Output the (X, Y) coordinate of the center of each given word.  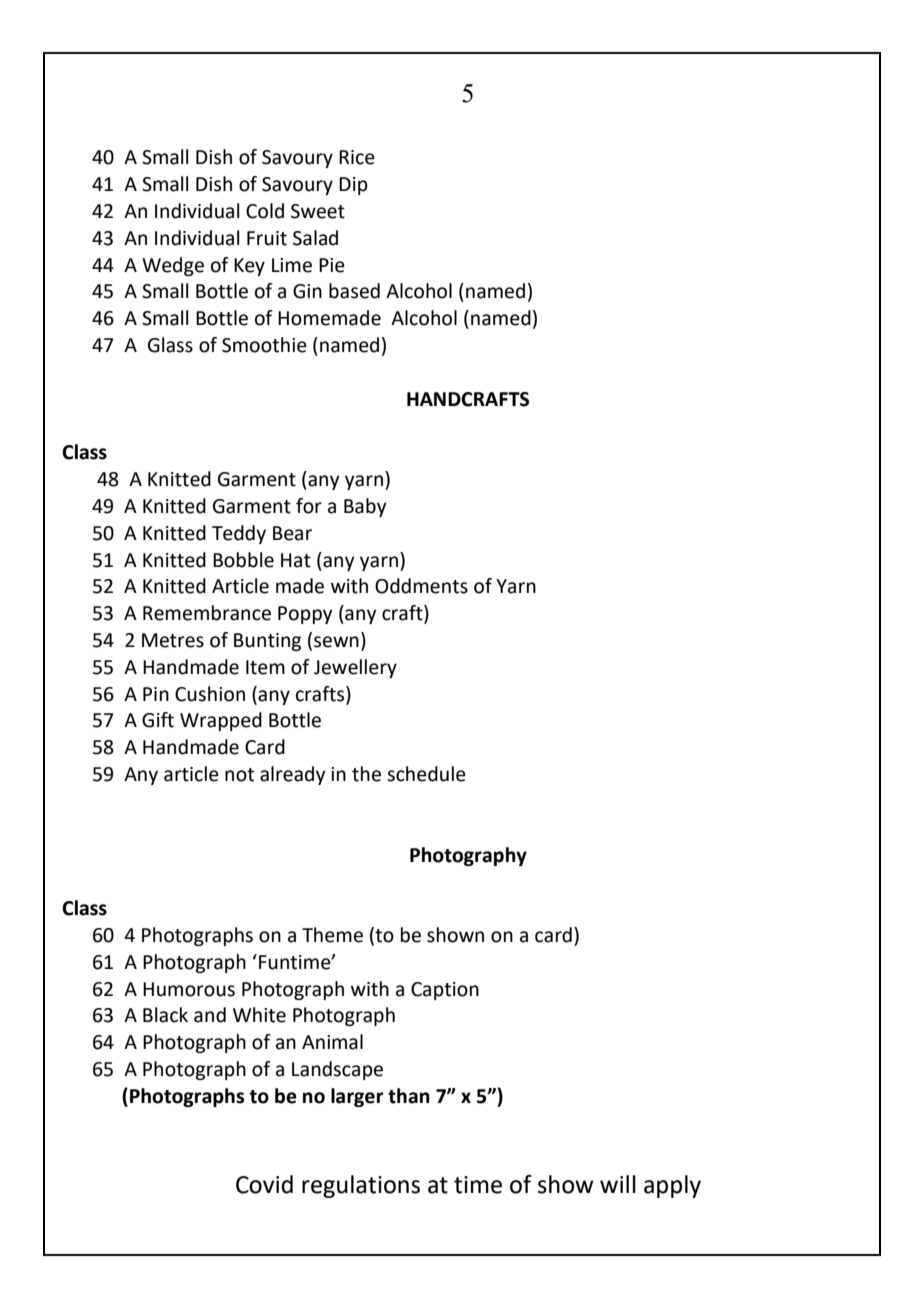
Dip (353, 186)
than (409, 1096)
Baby (365, 507)
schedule (426, 774)
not (239, 775)
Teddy (239, 534)
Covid (264, 1184)
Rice (357, 157)
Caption (445, 991)
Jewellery (355, 668)
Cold (265, 211)
